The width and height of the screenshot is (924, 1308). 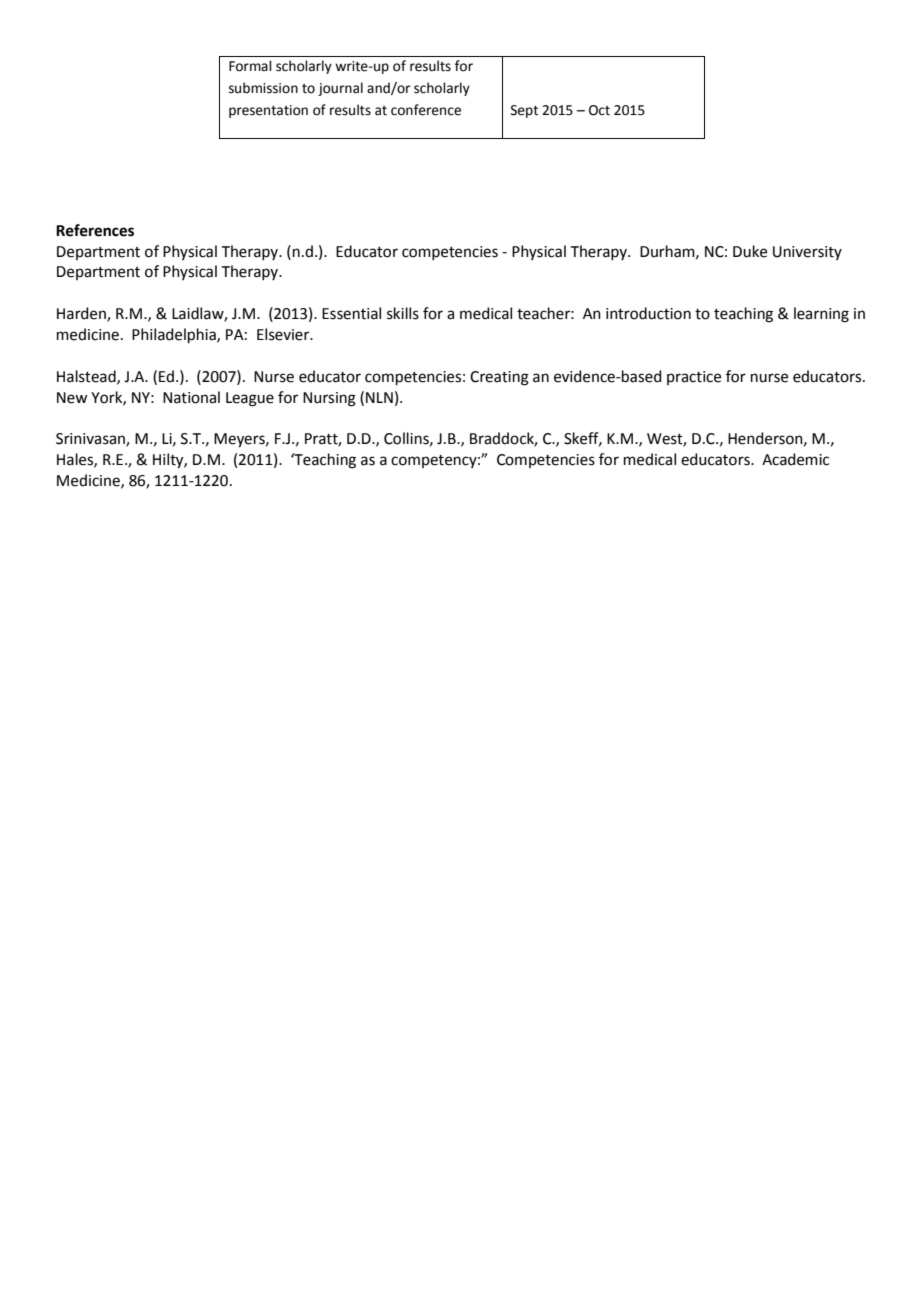 What do you see at coordinates (426, 110) in the screenshot?
I see `conference` at bounding box center [426, 110].
